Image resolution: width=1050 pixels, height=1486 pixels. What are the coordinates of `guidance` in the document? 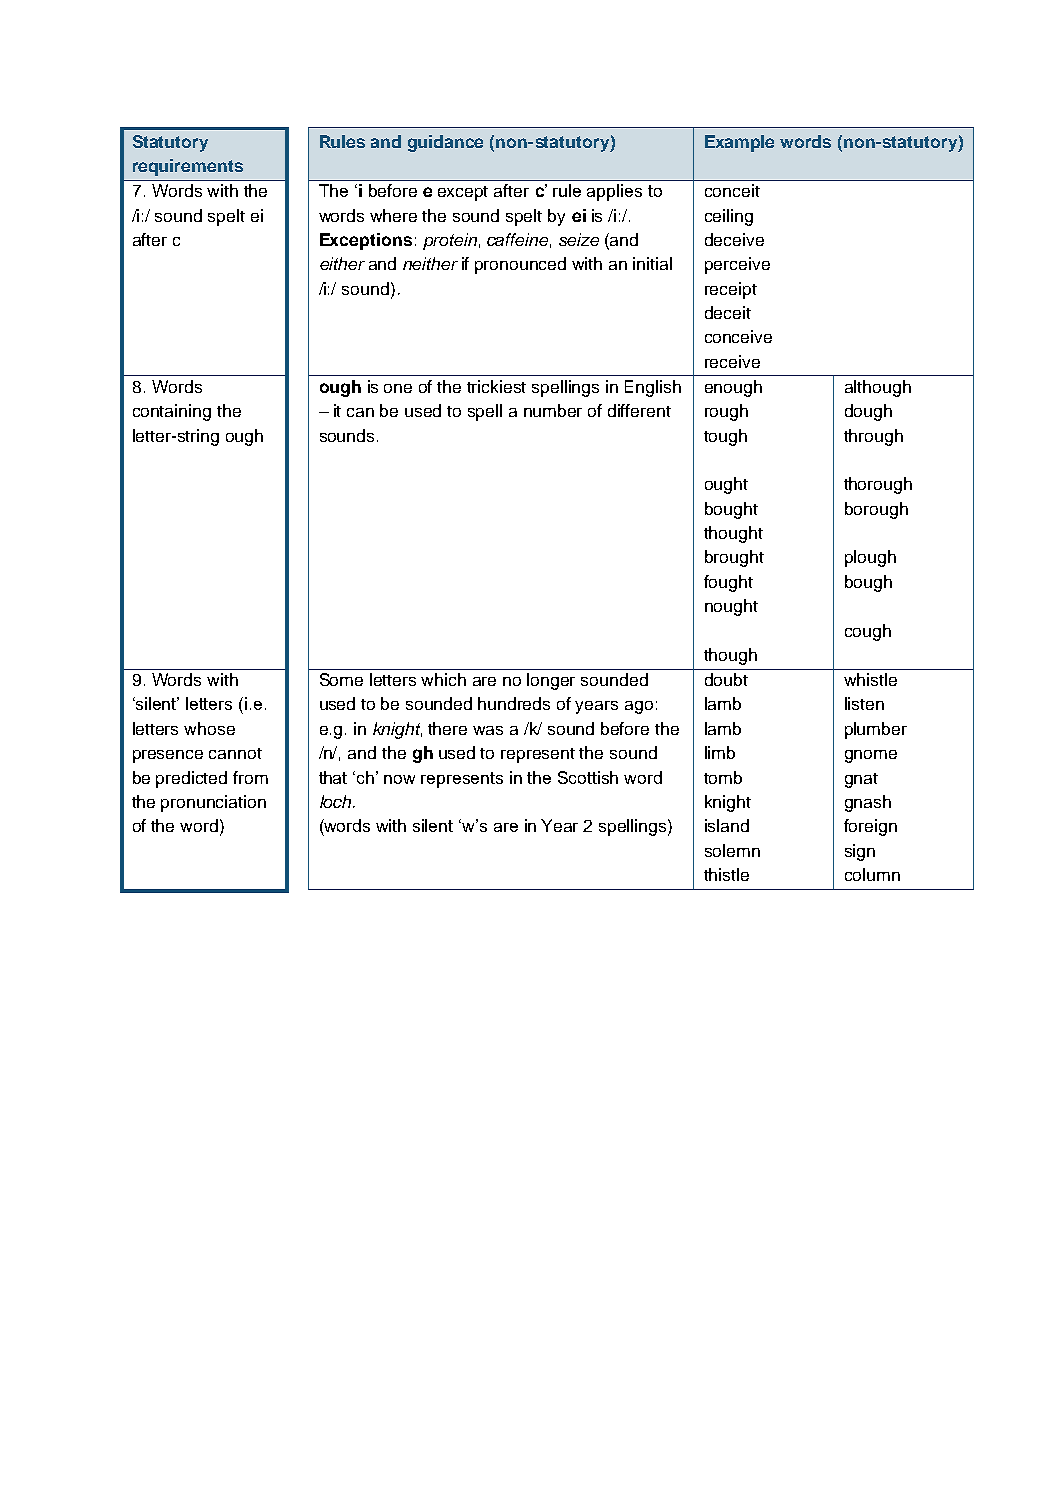 It's located at (445, 143).
